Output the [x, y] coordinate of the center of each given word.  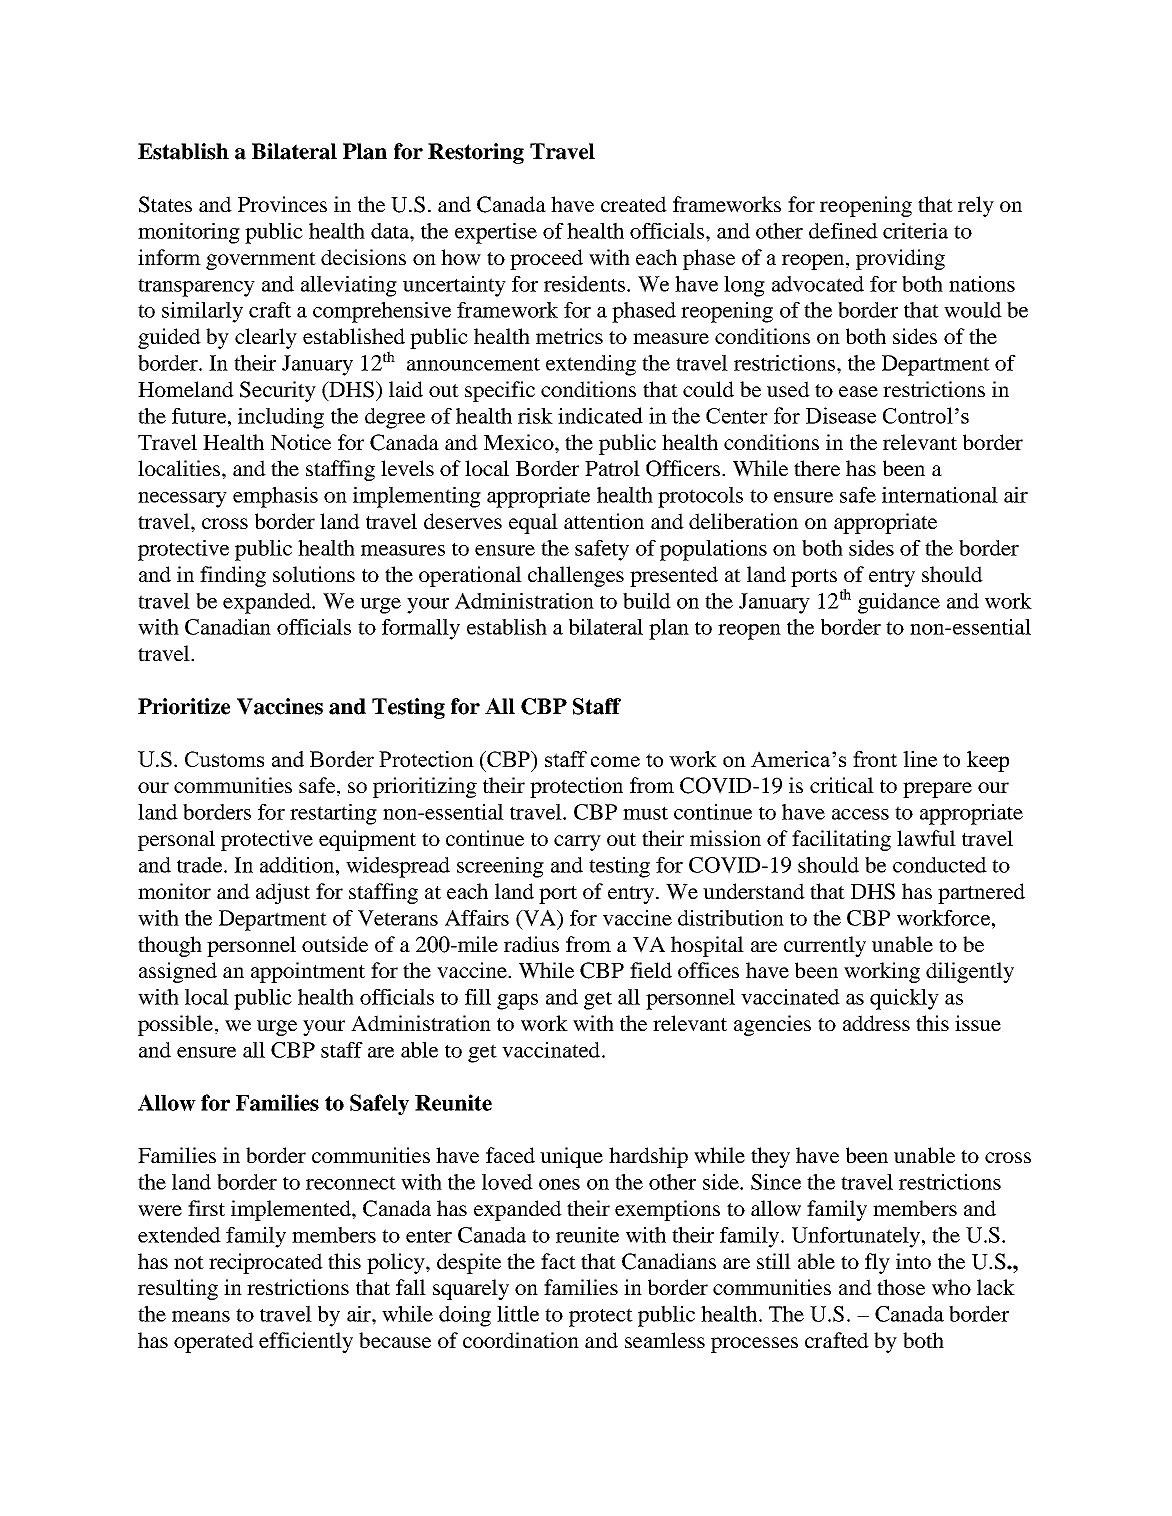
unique [571, 1157]
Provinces [282, 204]
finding [233, 576]
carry [577, 843]
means [201, 1316]
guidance [899, 603]
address [876, 1023]
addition [297, 865]
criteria [915, 231]
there [817, 468]
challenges [576, 576]
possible [175, 1025]
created [634, 204]
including [281, 418]
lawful [926, 838]
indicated [600, 415]
